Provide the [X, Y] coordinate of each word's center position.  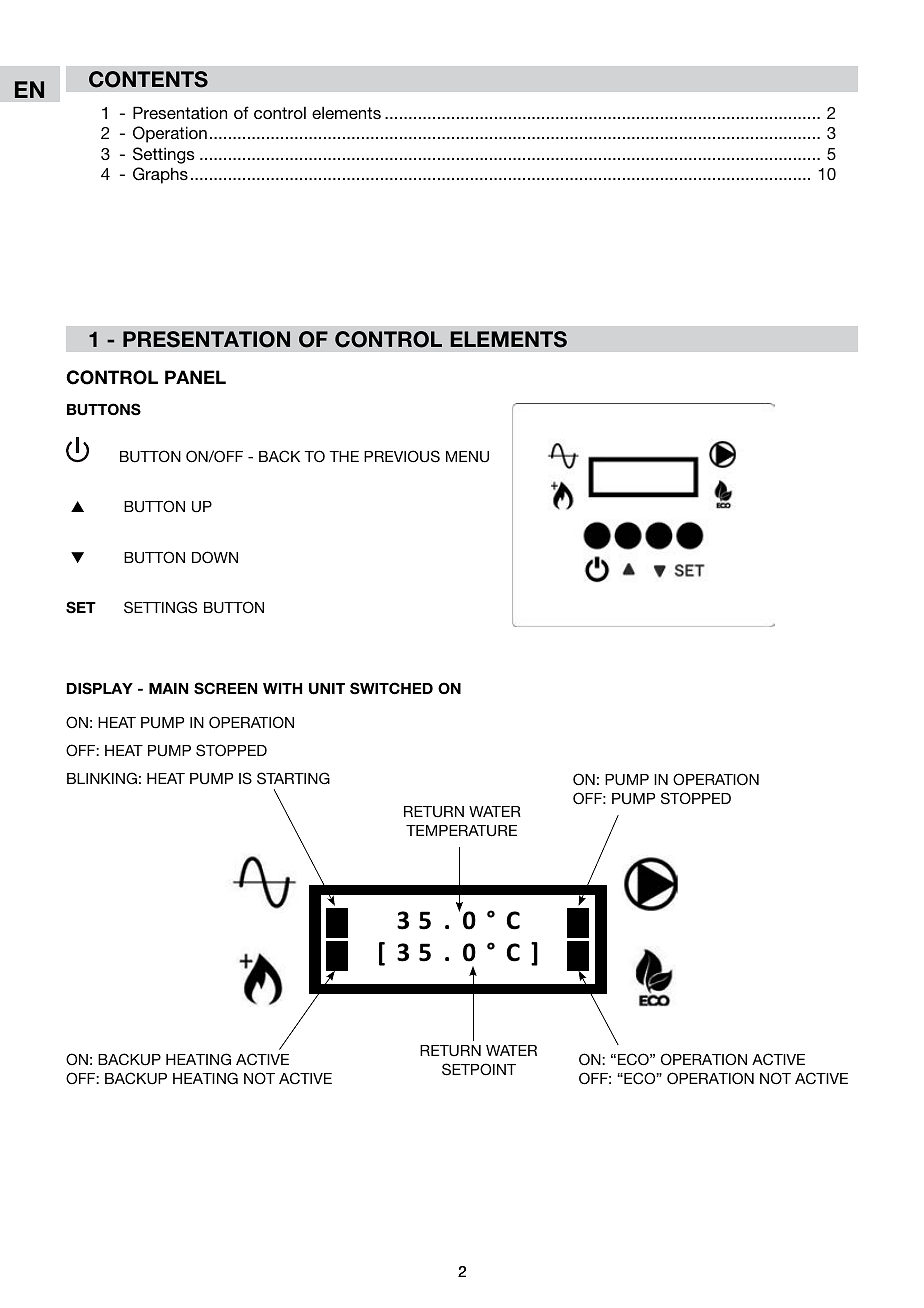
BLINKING [102, 778]
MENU [467, 457]
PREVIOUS [402, 456]
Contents [148, 79]
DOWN [215, 557]
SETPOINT [479, 1069]
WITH [282, 688]
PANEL [195, 377]
